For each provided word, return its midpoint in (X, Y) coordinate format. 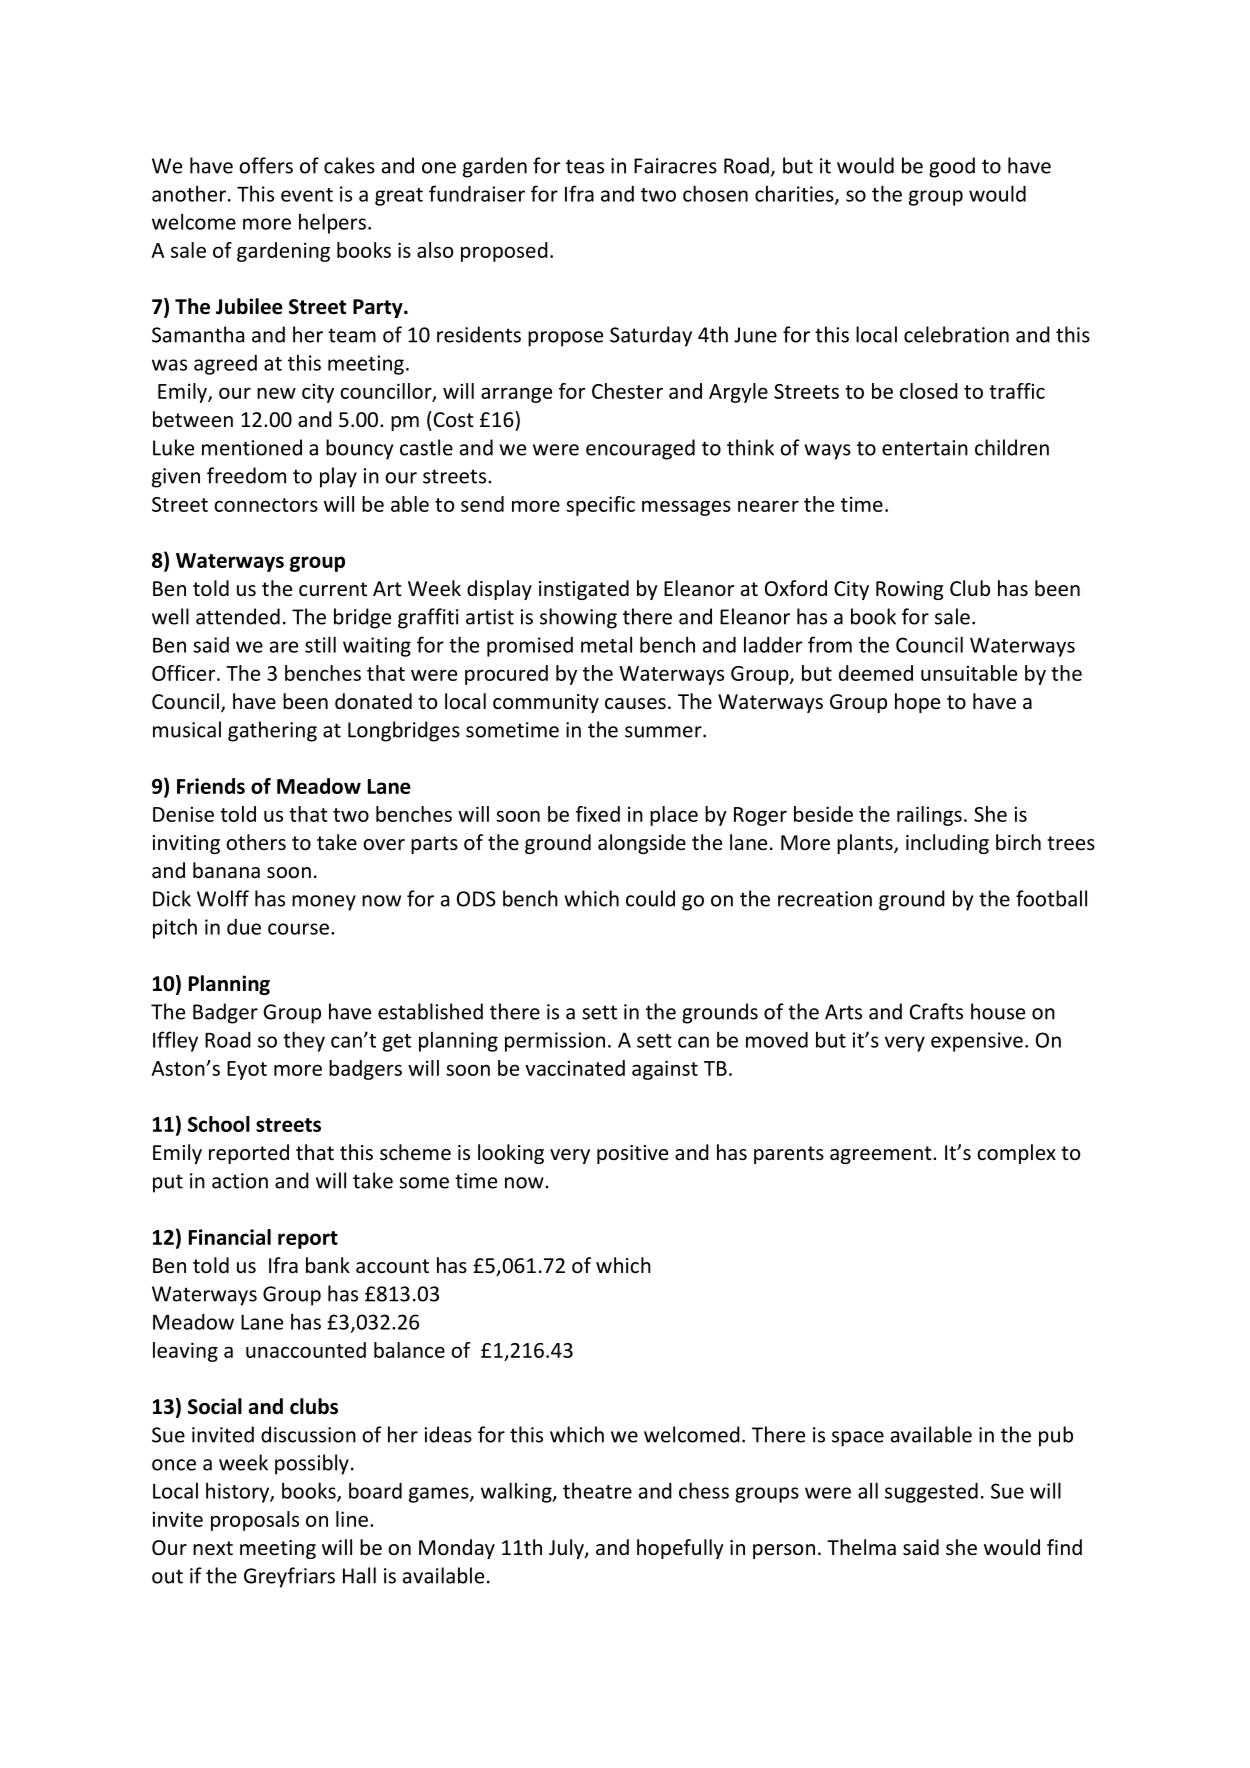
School (219, 1124)
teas (585, 166)
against (665, 1070)
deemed (876, 673)
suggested (931, 1492)
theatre (597, 1490)
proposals (255, 1521)
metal (606, 644)
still (320, 644)
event (307, 195)
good (952, 167)
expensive (977, 1042)
